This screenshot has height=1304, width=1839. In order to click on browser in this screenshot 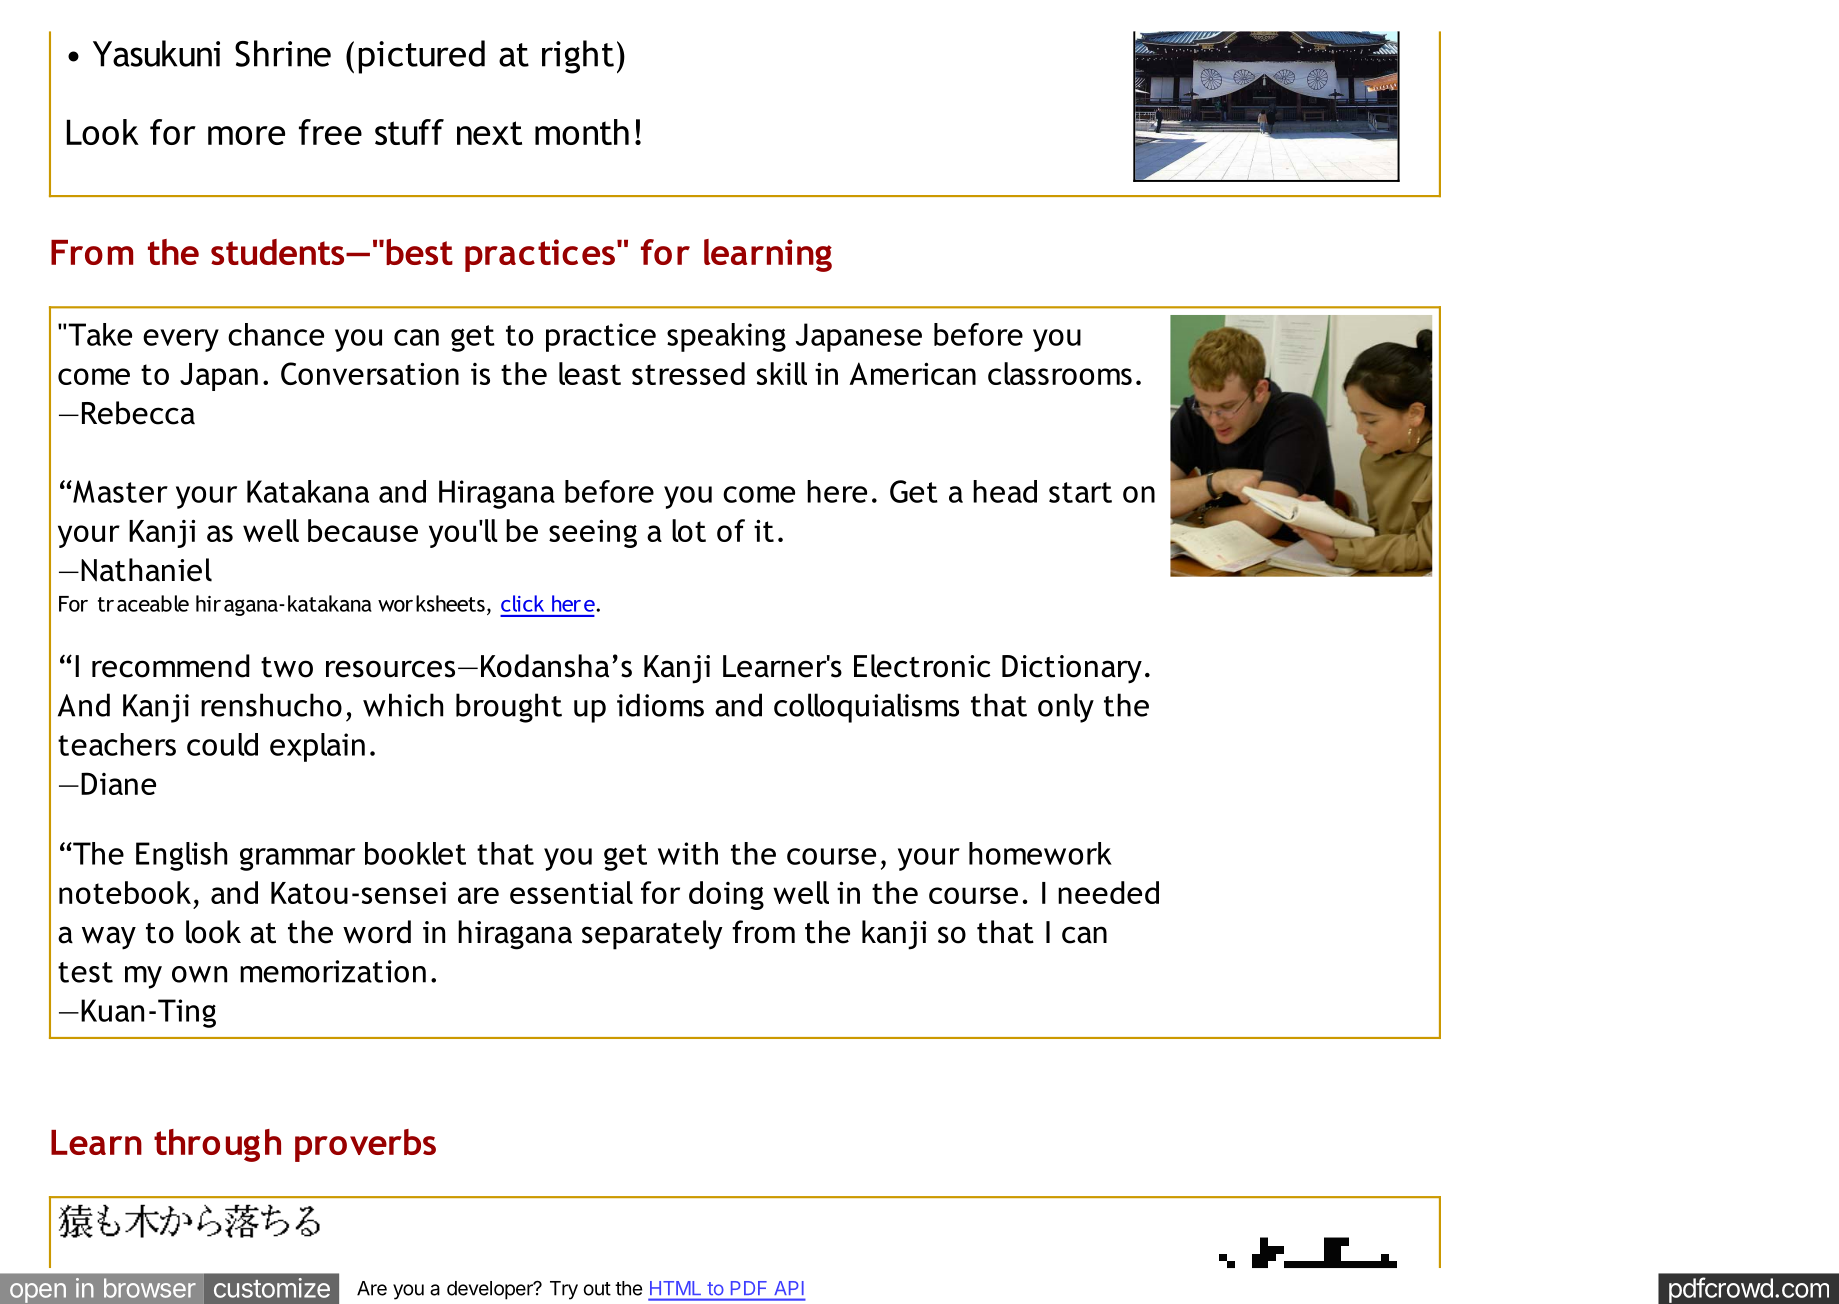, I will do `click(150, 1288)`.
